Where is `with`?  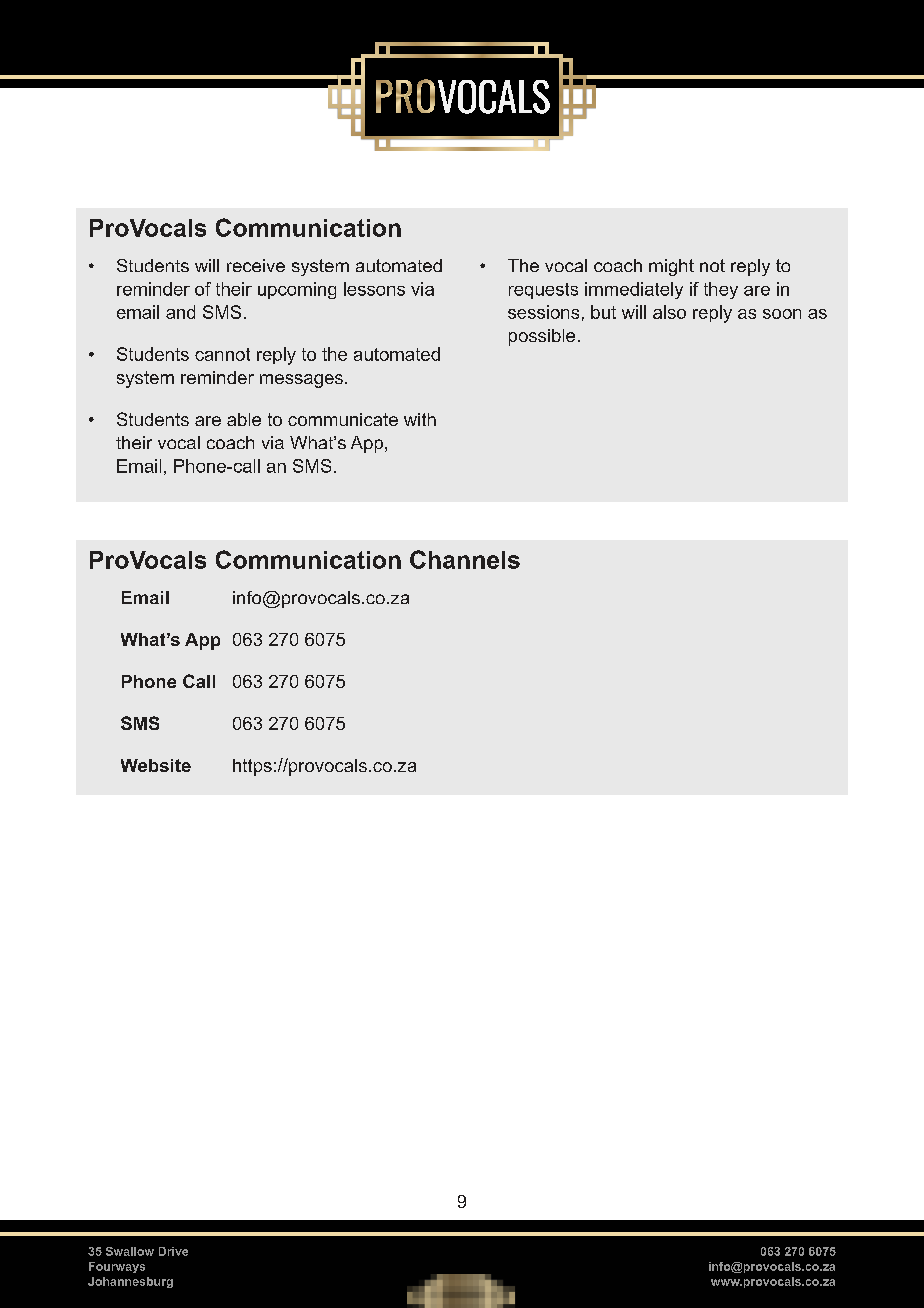
with is located at coordinates (420, 419).
